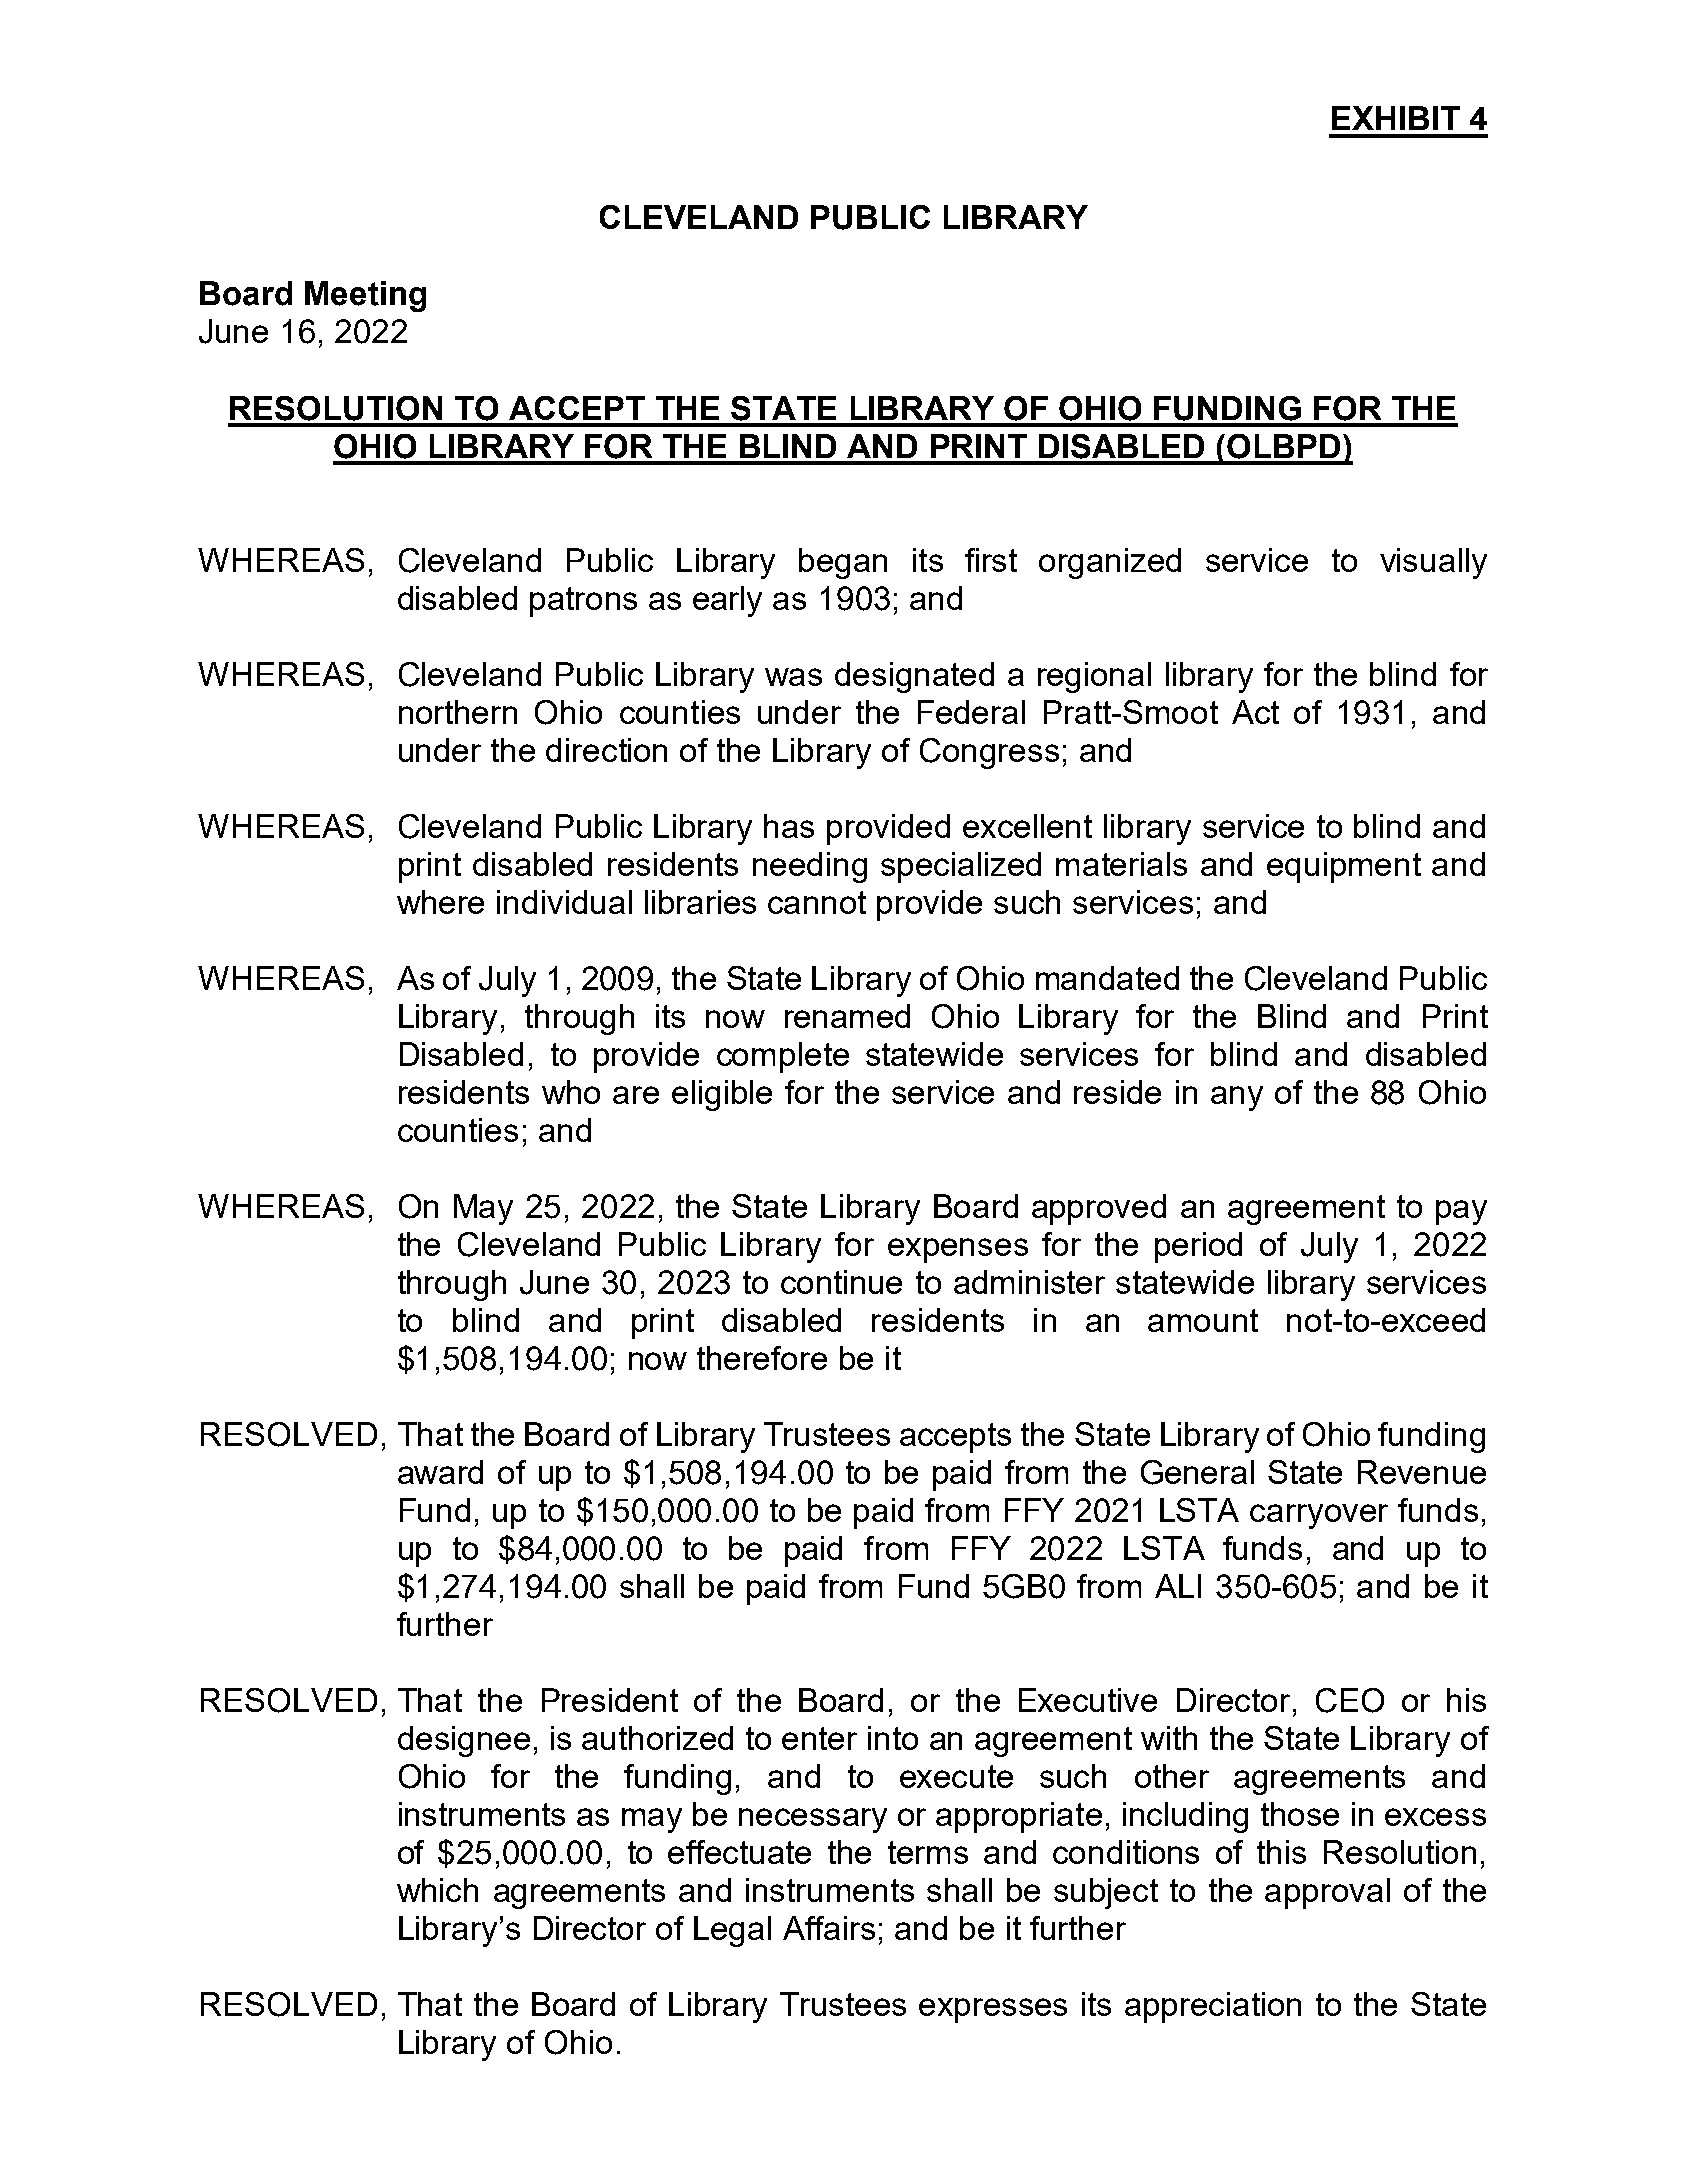 The image size is (1686, 2182). What do you see at coordinates (991, 560) in the document?
I see `first` at bounding box center [991, 560].
